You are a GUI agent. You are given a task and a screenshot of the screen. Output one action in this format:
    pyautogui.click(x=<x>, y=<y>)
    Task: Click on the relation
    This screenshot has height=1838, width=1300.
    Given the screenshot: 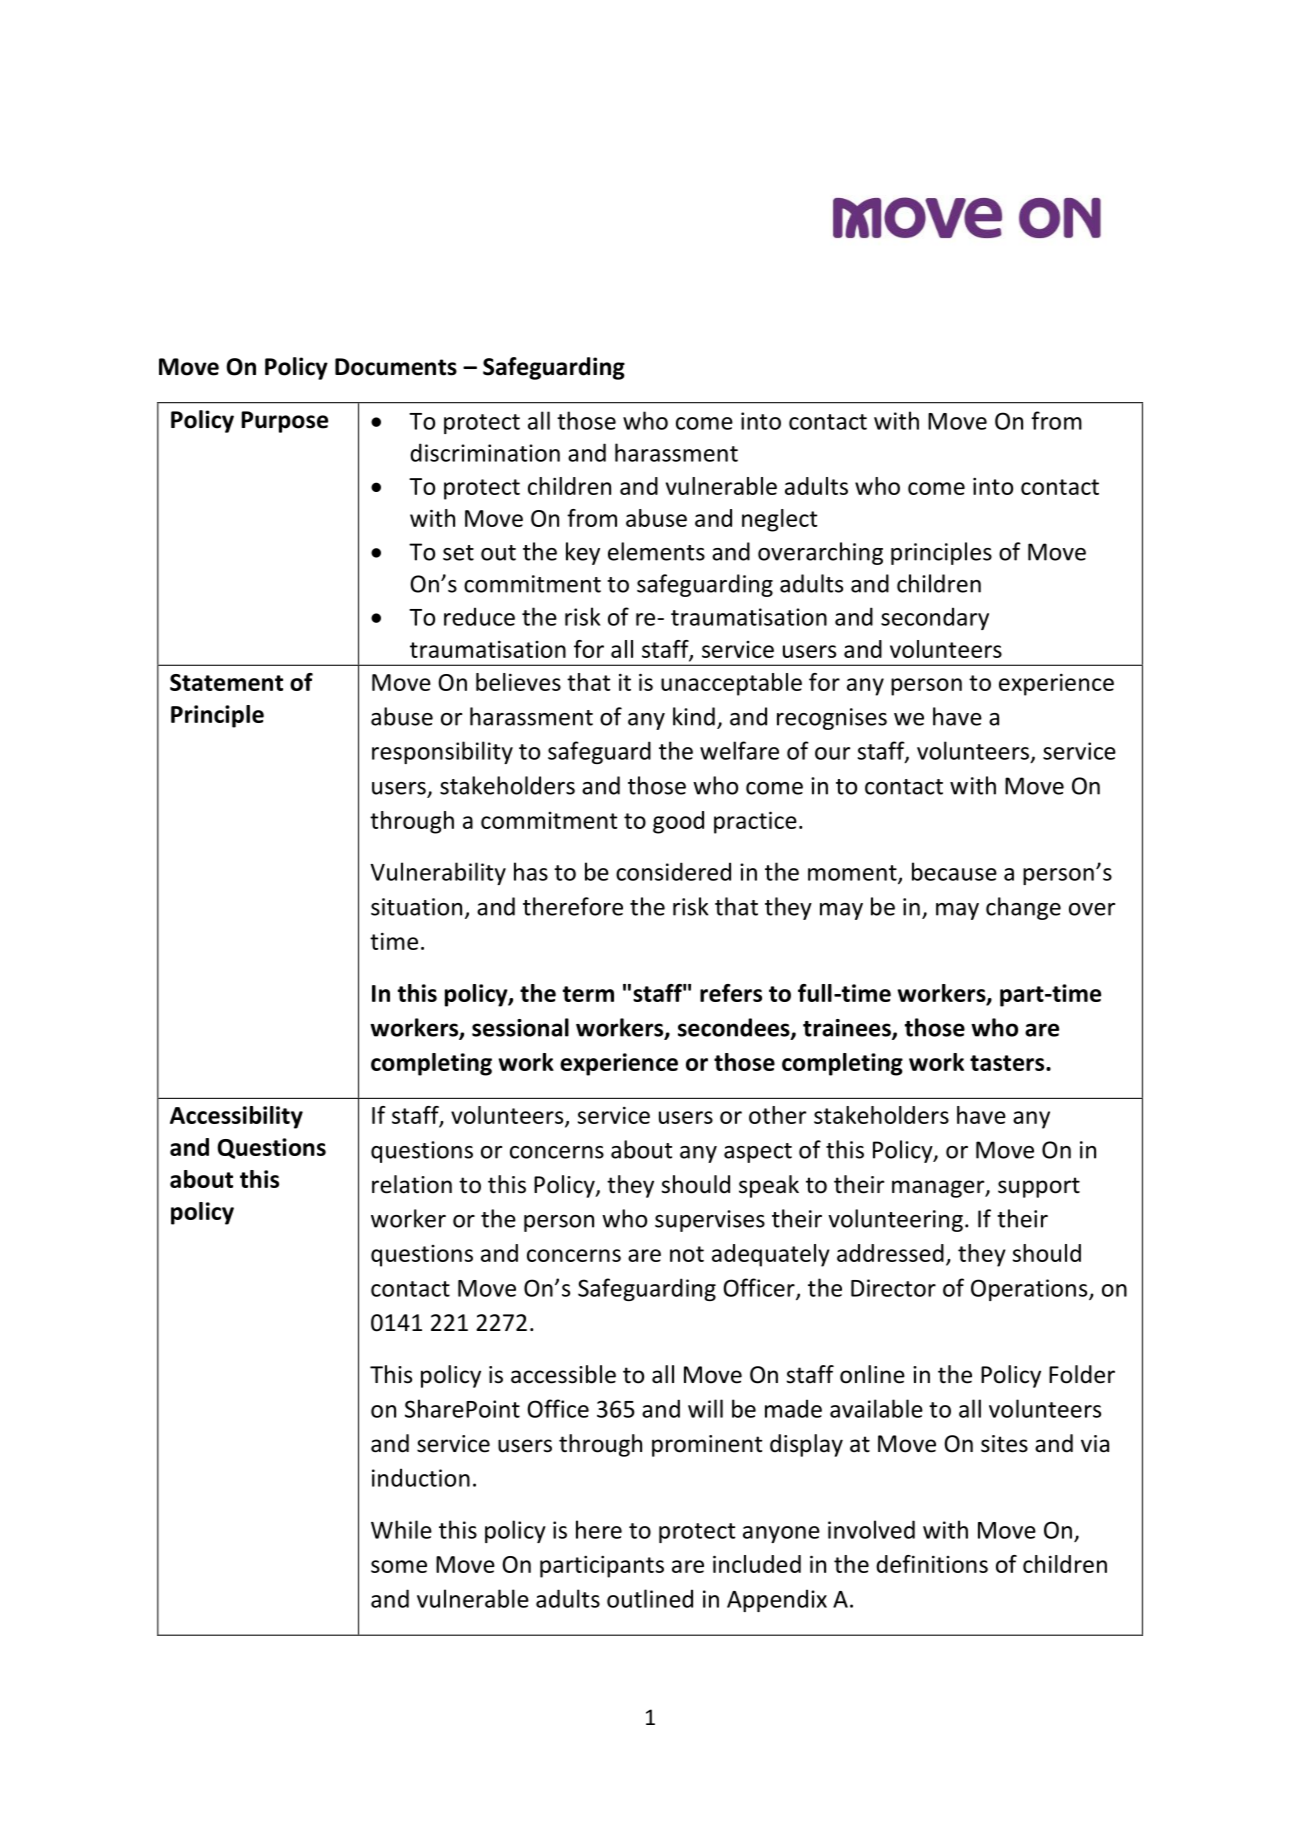 What is the action you would take?
    pyautogui.click(x=412, y=1184)
